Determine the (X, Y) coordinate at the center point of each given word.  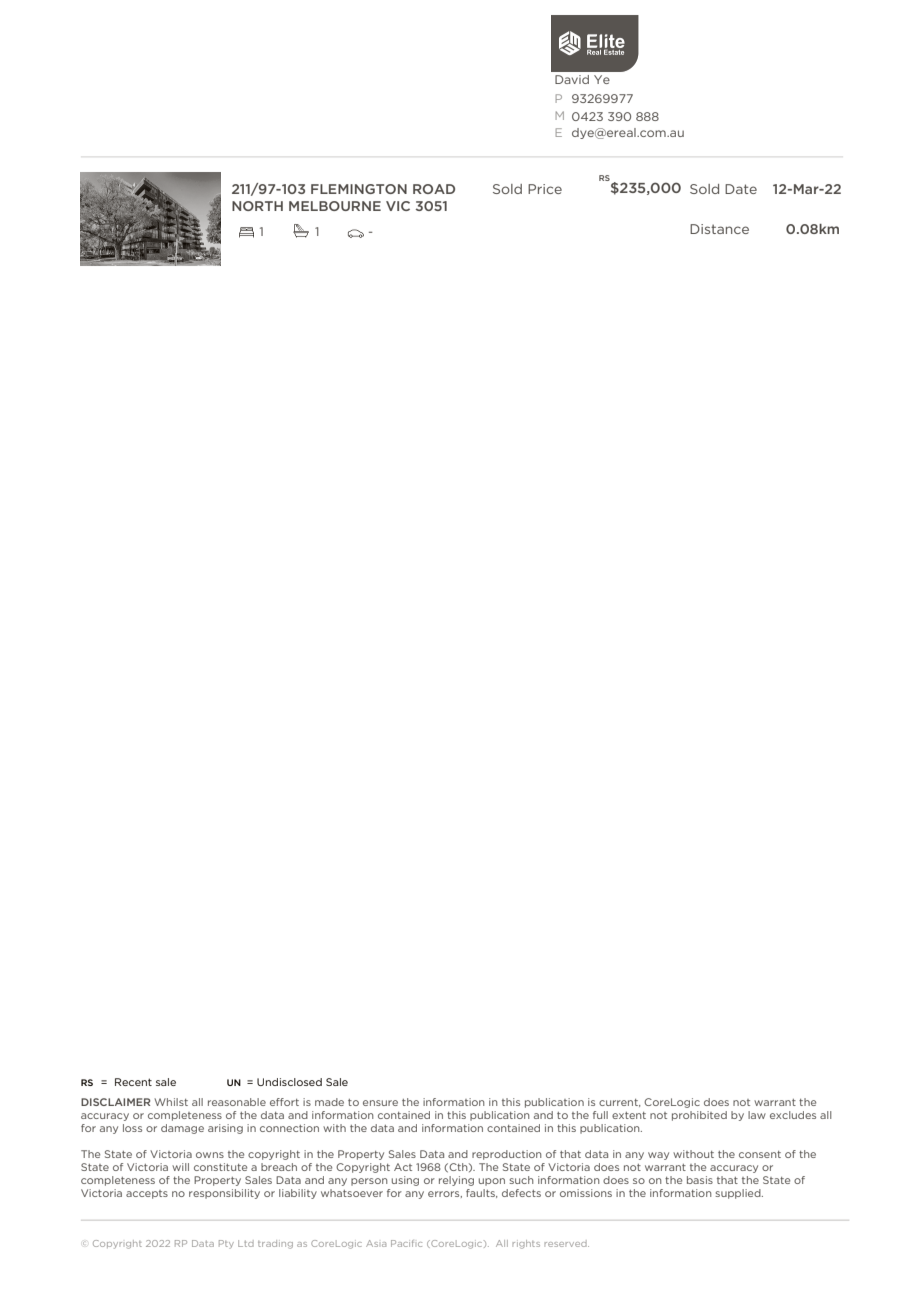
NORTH (257, 206)
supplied (739, 1194)
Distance (719, 229)
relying (456, 1181)
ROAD (434, 189)
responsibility (224, 1194)
